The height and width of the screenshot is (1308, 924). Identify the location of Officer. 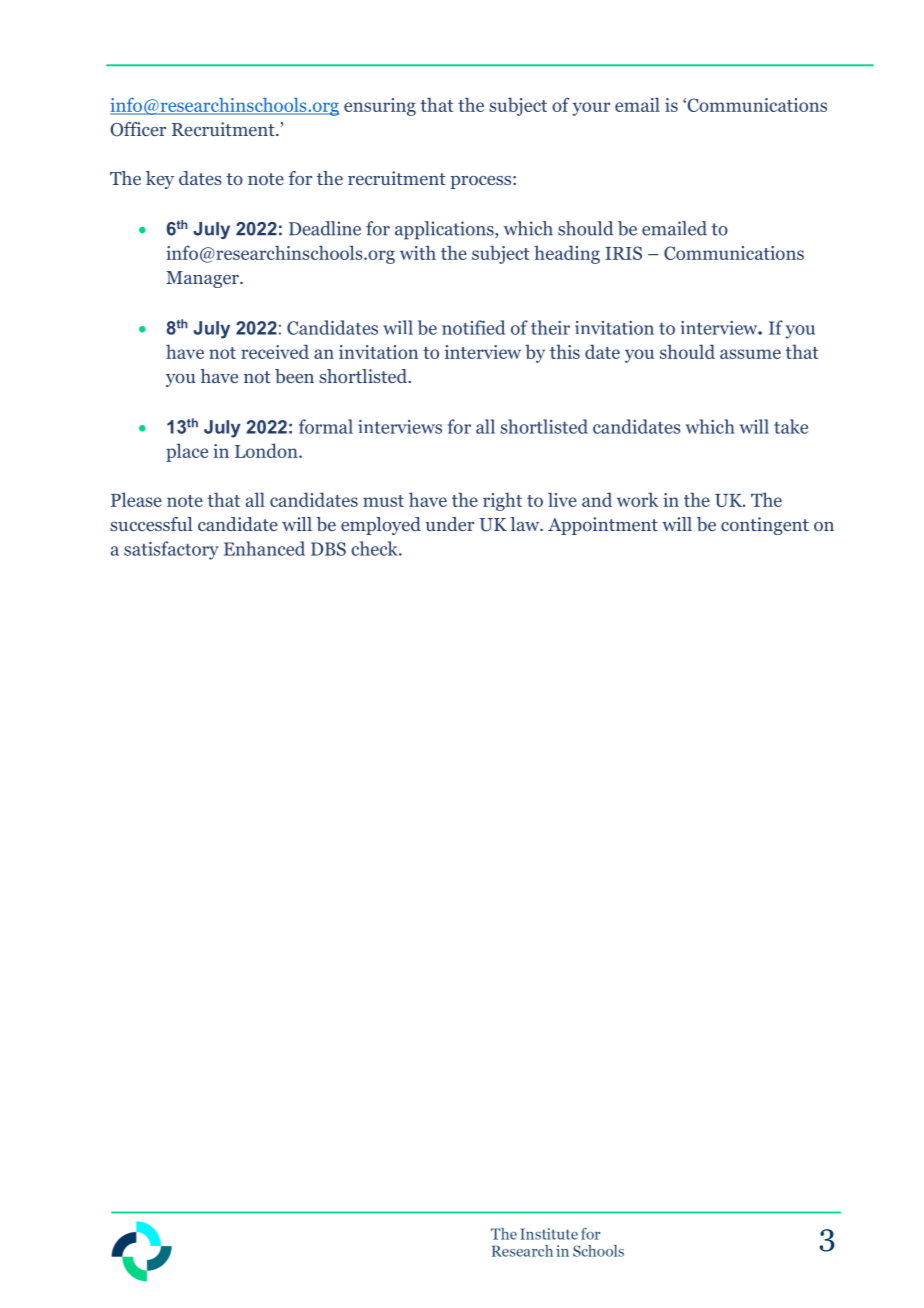
(138, 129).
